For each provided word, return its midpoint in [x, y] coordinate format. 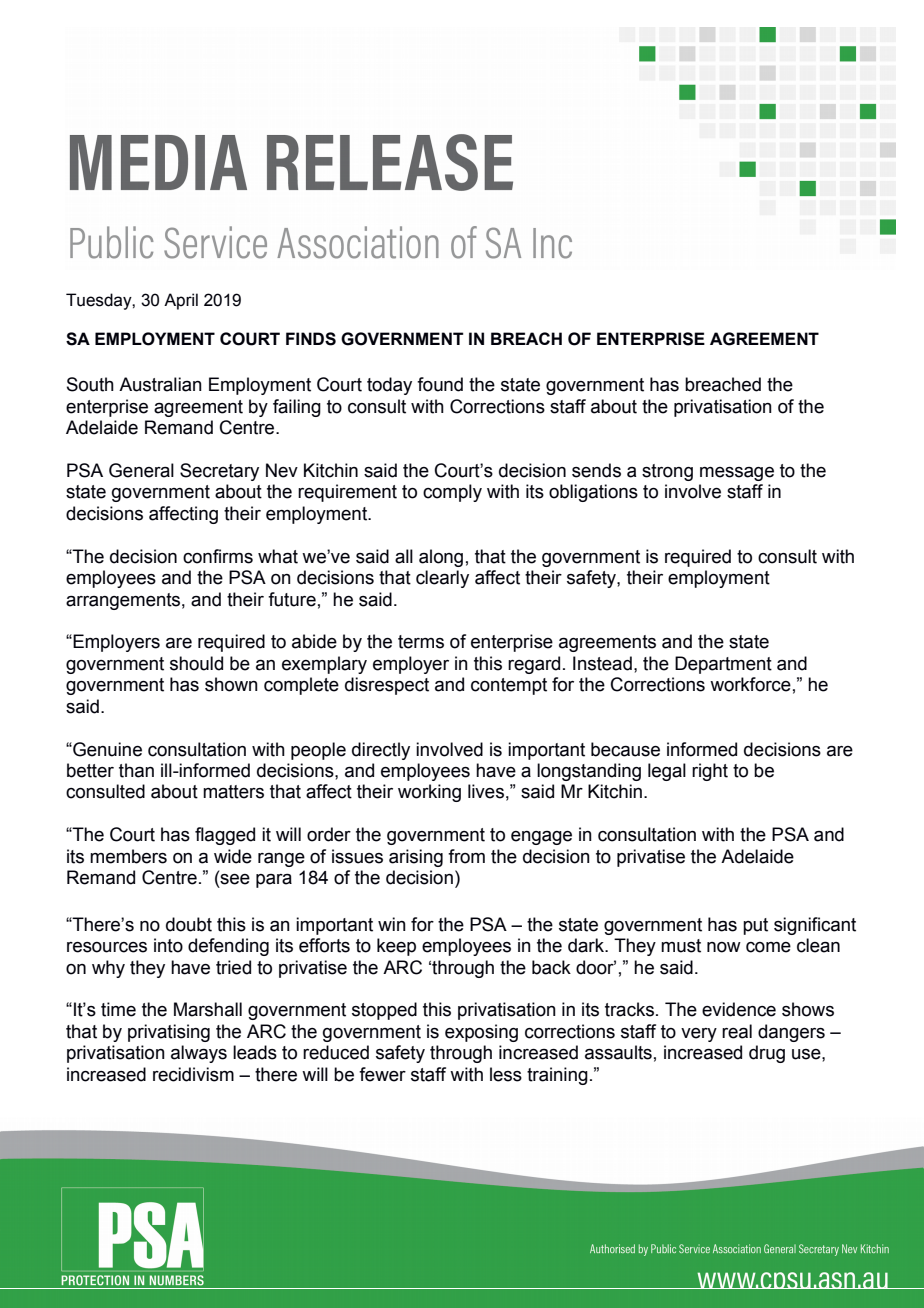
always [199, 1054]
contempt [509, 686]
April [181, 301]
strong [667, 472]
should [196, 663]
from [466, 856]
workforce [750, 684]
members [128, 856]
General [141, 470]
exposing [481, 1033]
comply [452, 493]
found [440, 384]
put [755, 926]
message [737, 474]
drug [767, 1054]
